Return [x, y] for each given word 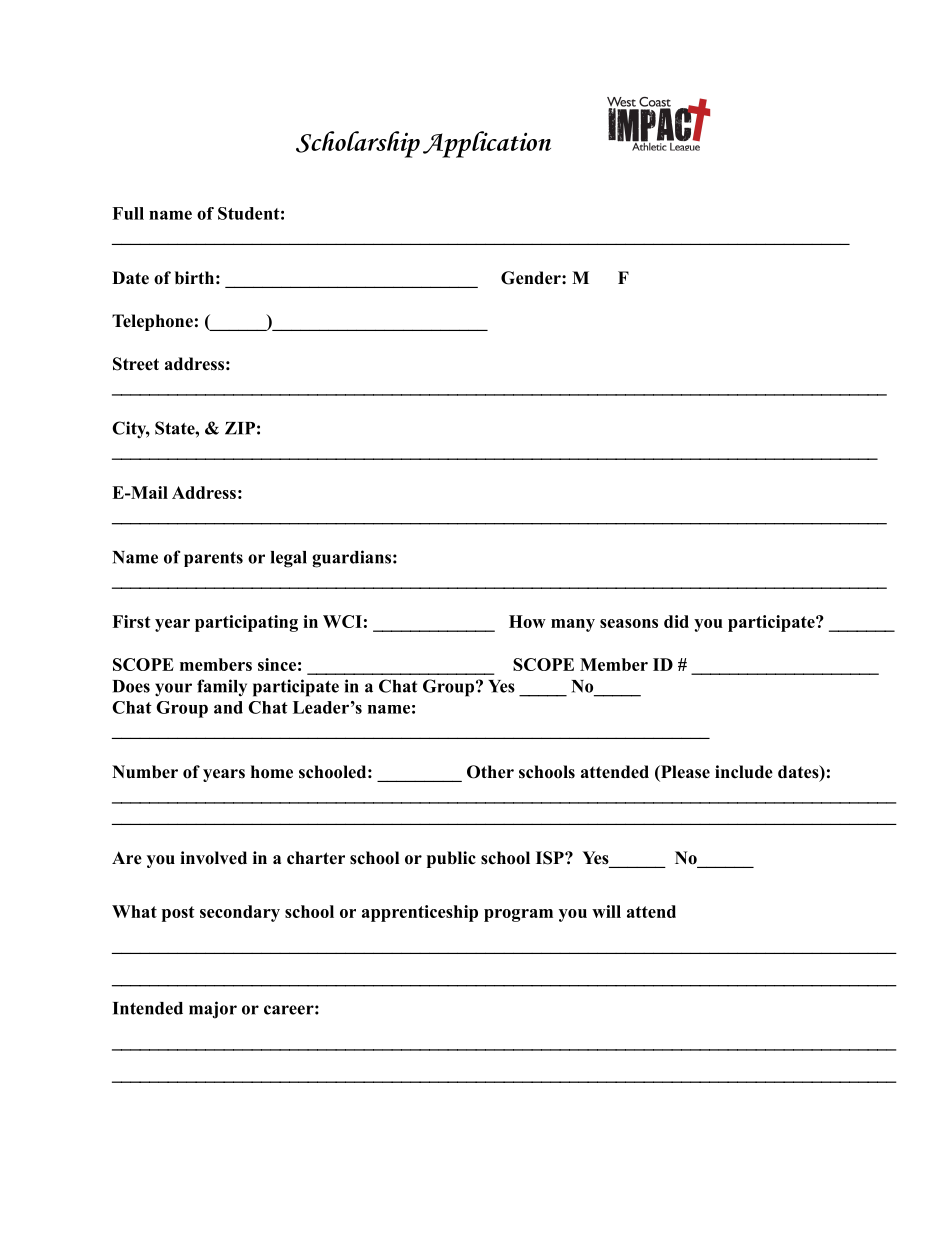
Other [490, 772]
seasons [629, 623]
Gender [532, 278]
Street [136, 364]
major [213, 1010]
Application [487, 144]
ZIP [240, 428]
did [676, 621]
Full [128, 213]
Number [145, 772]
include [744, 772]
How [527, 621]
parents [213, 559]
